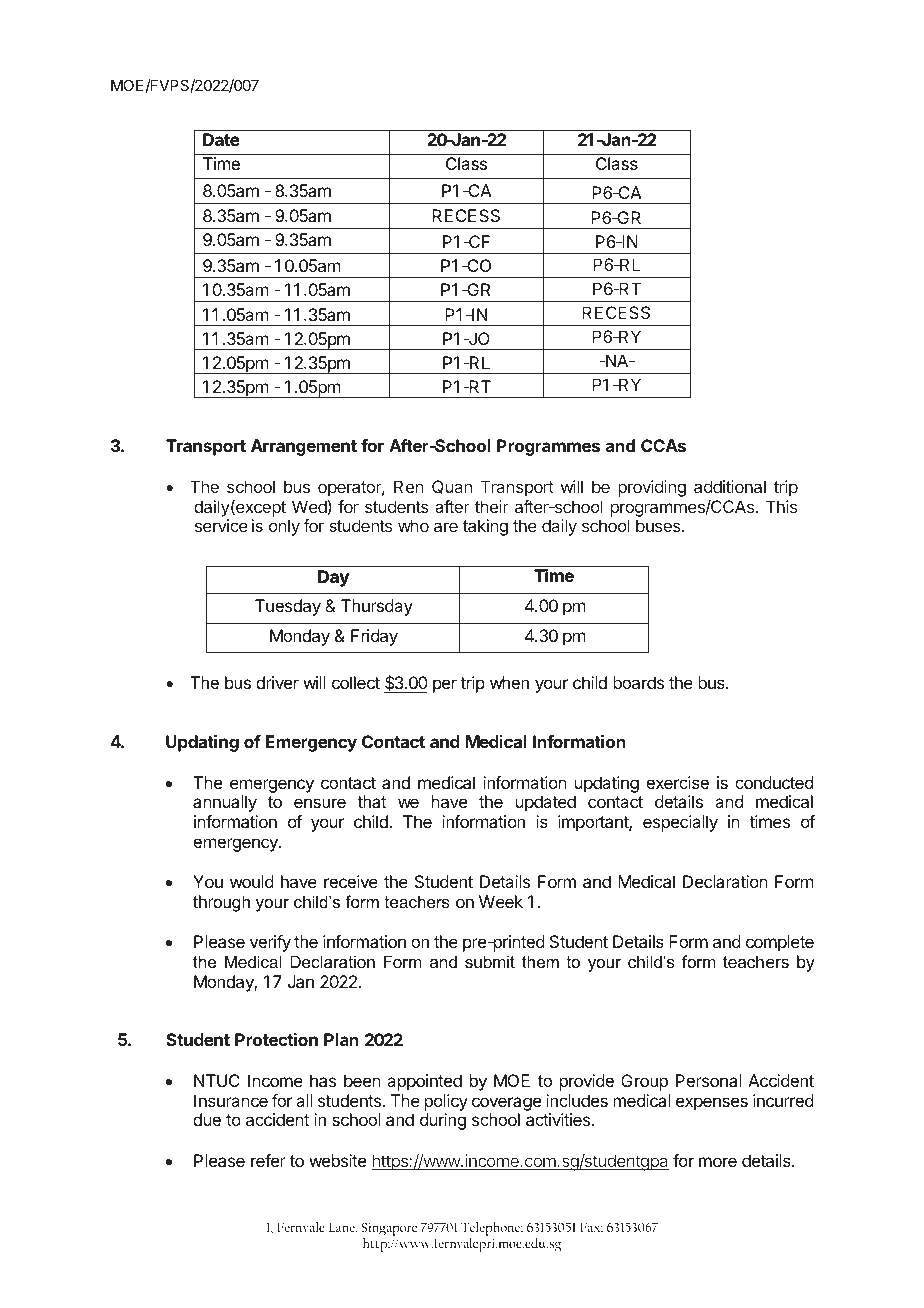 This image has width=924, height=1308. Describe the element at coordinates (268, 1160) in the image. I see `refer` at that location.
